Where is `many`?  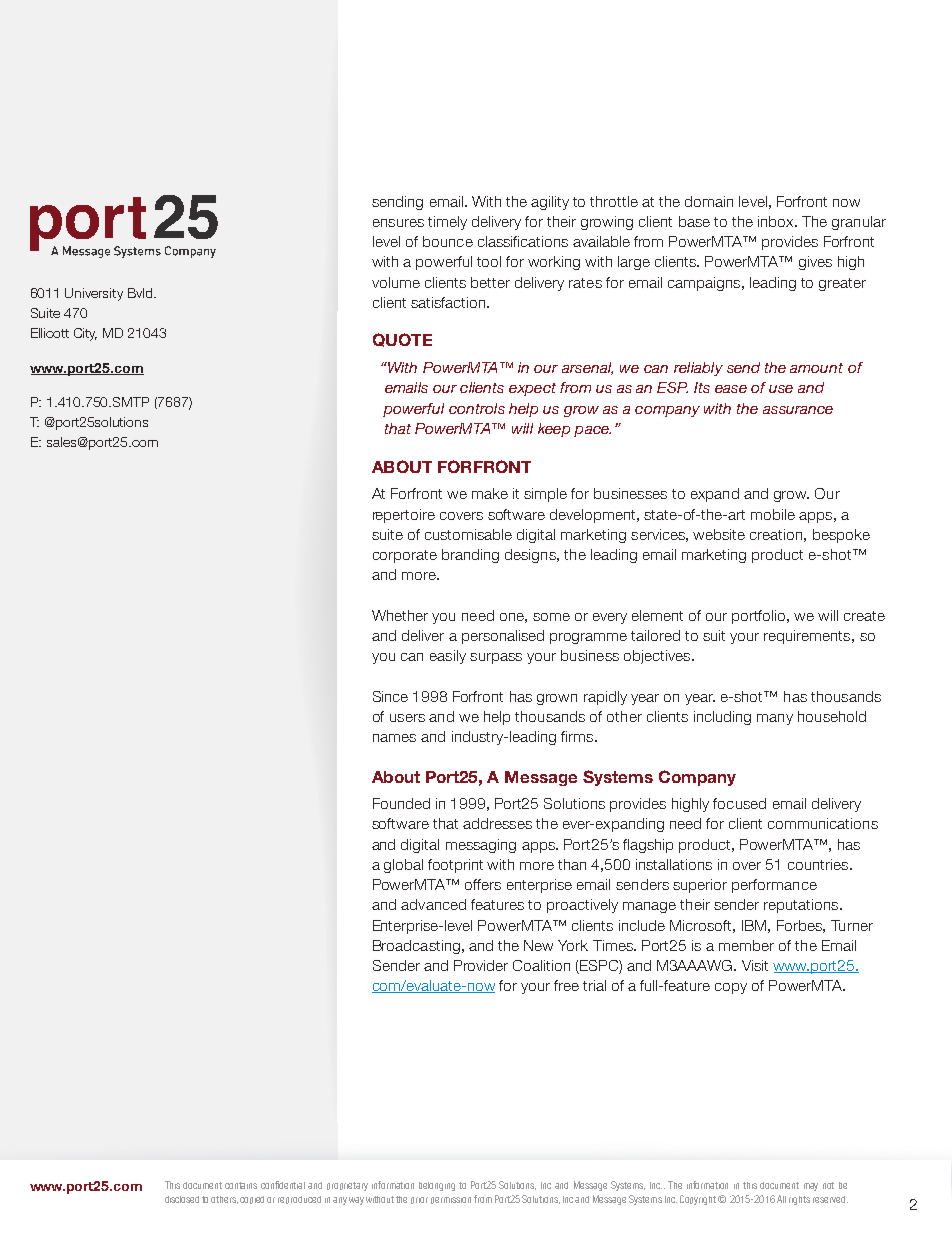 many is located at coordinates (775, 719).
